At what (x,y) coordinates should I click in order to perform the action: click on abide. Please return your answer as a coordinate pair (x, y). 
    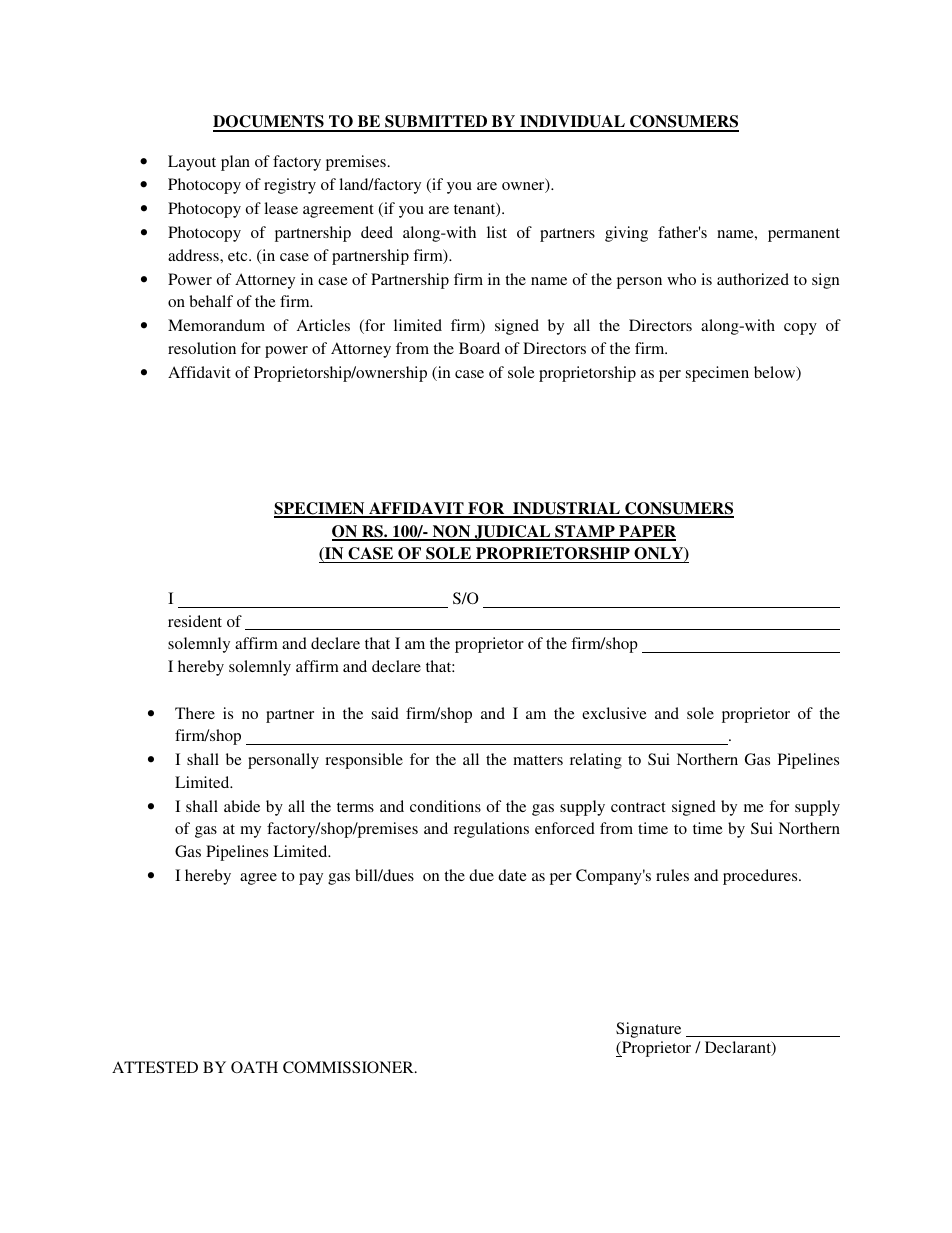
    Looking at the image, I should click on (242, 806).
